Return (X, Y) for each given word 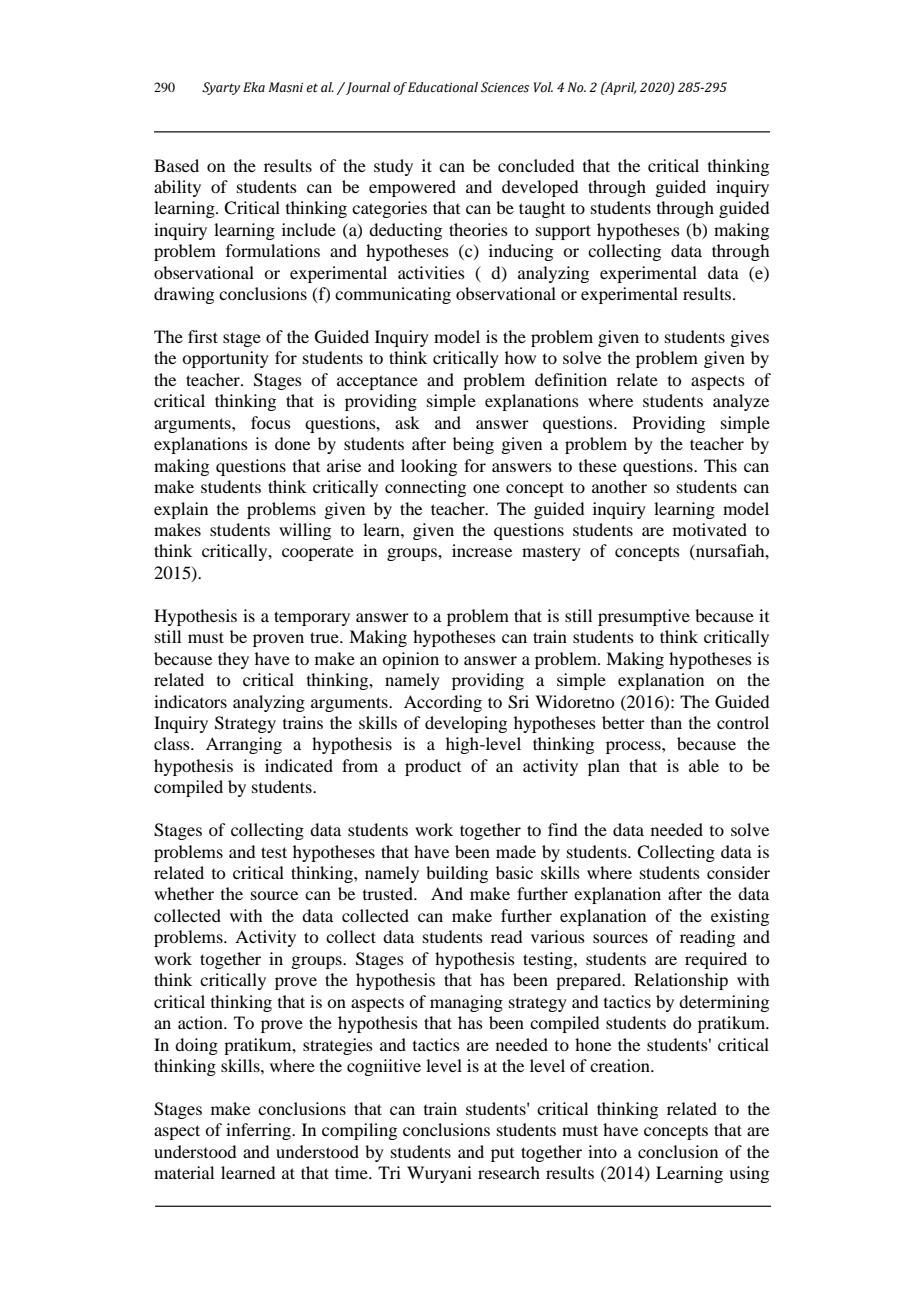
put (502, 1155)
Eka (254, 87)
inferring (259, 1131)
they (233, 660)
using (749, 1174)
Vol (543, 87)
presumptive (644, 617)
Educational (443, 87)
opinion (410, 660)
